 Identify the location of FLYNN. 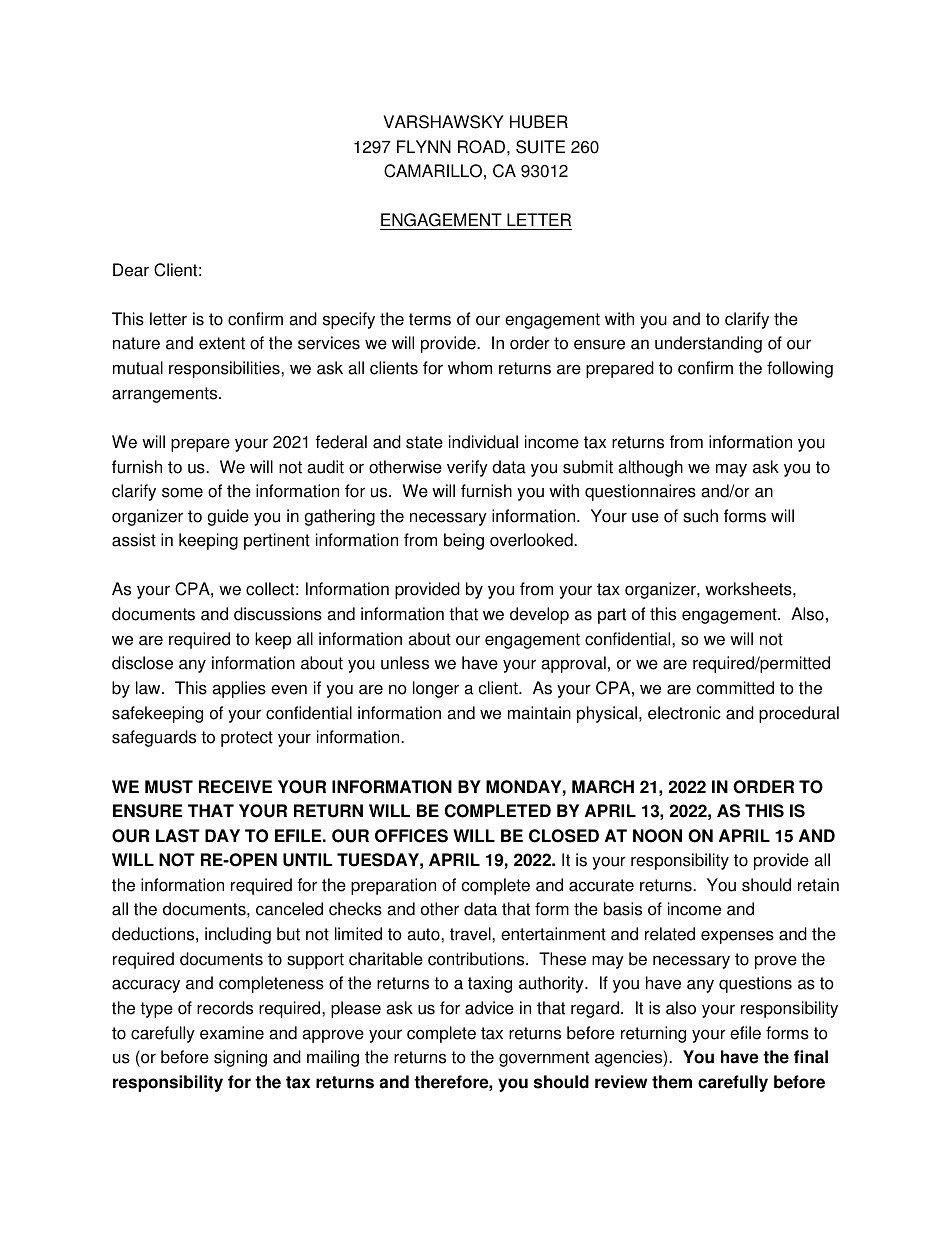
(424, 146).
